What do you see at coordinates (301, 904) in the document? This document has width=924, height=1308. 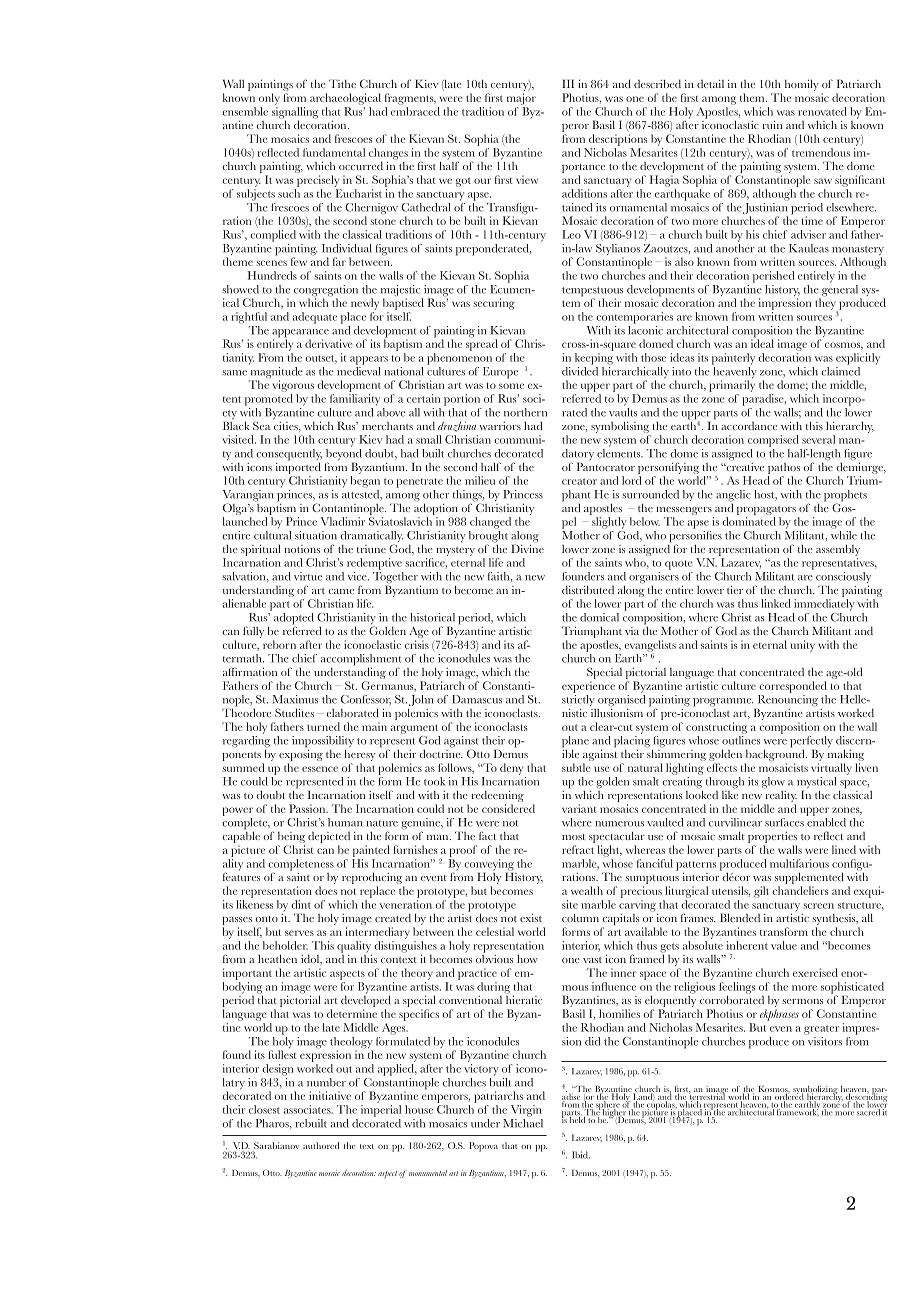 I see `dint` at bounding box center [301, 904].
